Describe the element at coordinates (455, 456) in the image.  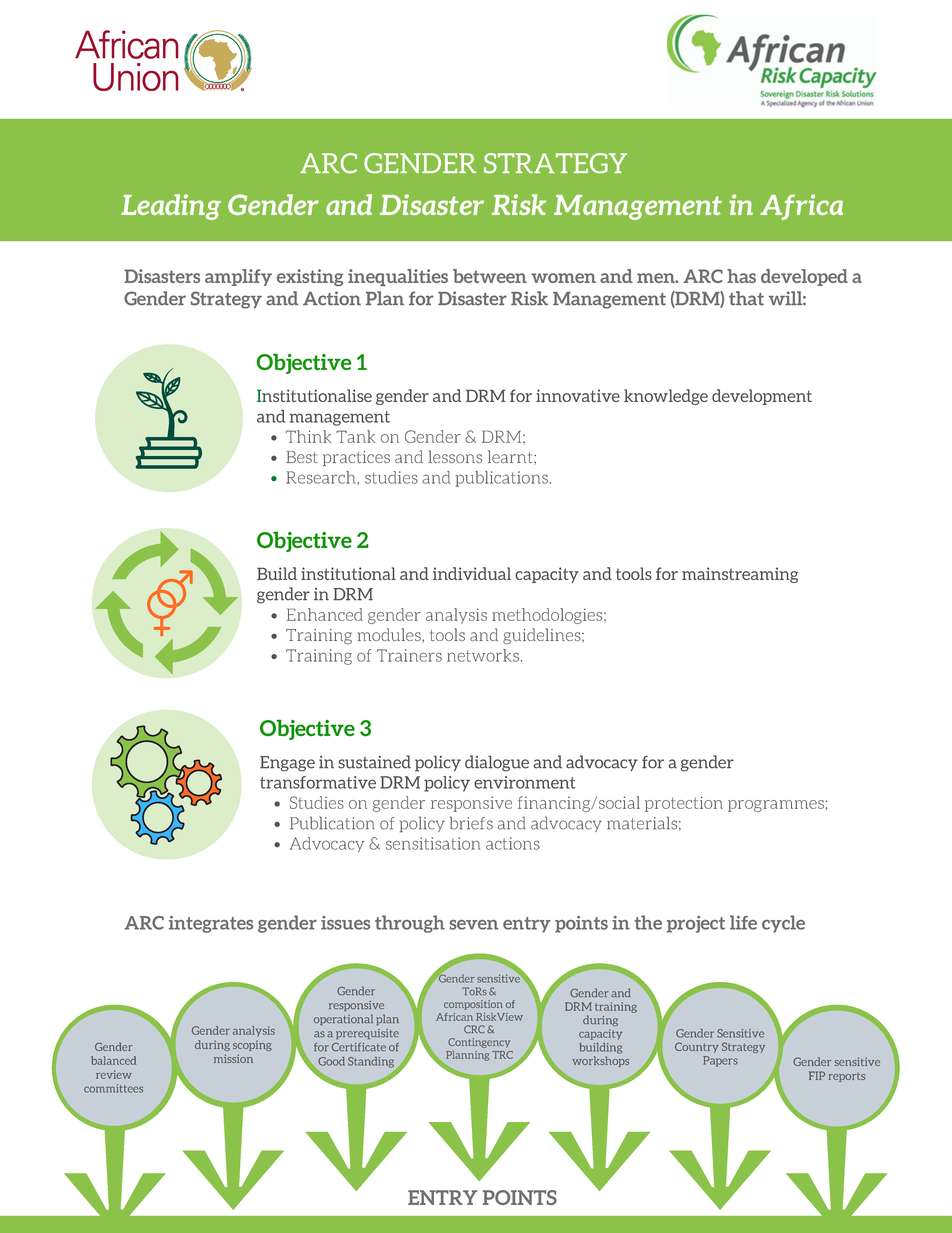
I see `lessons` at that location.
